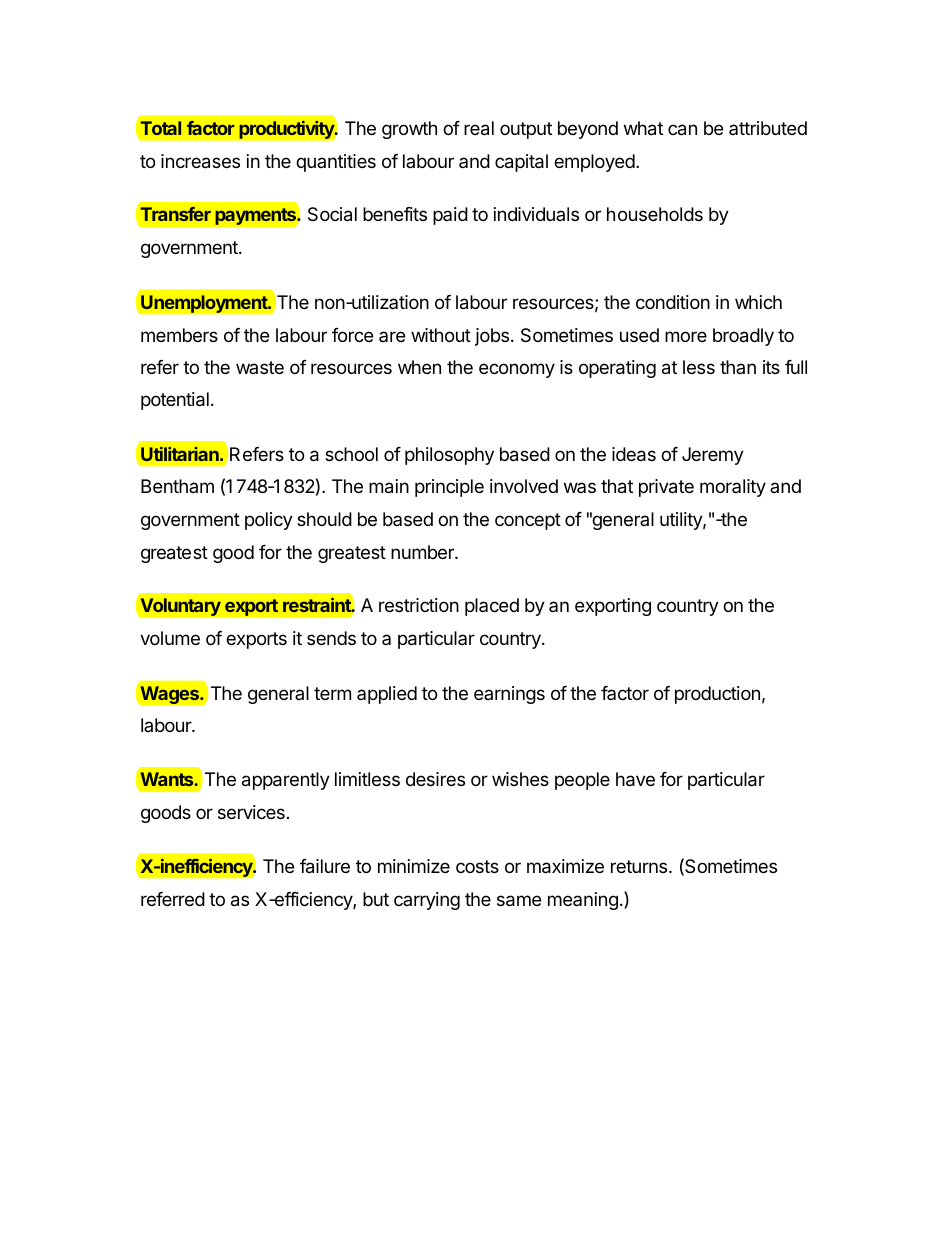 The width and height of the screenshot is (952, 1233). Describe the element at coordinates (479, 128) in the screenshot. I see `real` at that location.
